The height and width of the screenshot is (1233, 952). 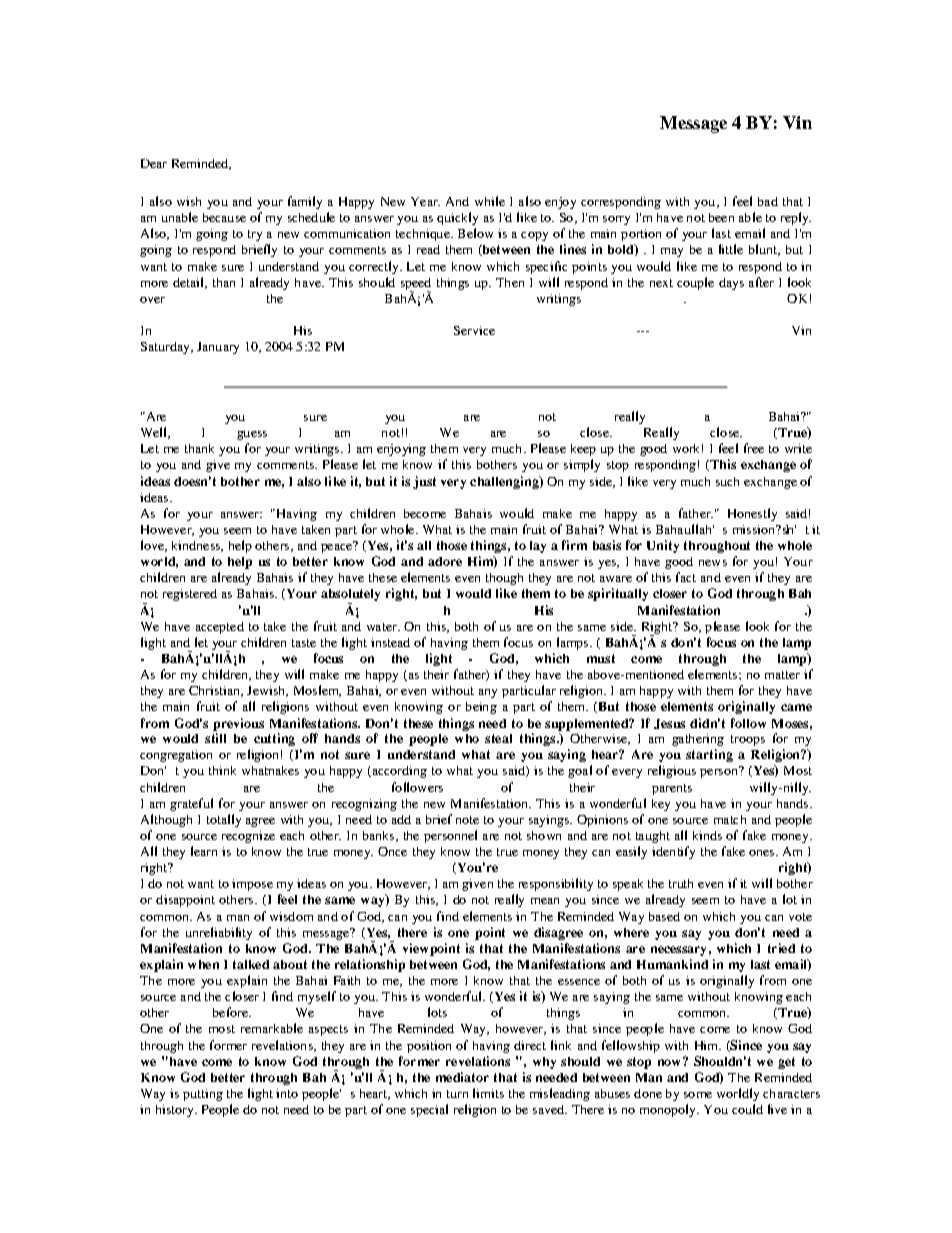 I want to click on mediator, so click(x=462, y=1077).
